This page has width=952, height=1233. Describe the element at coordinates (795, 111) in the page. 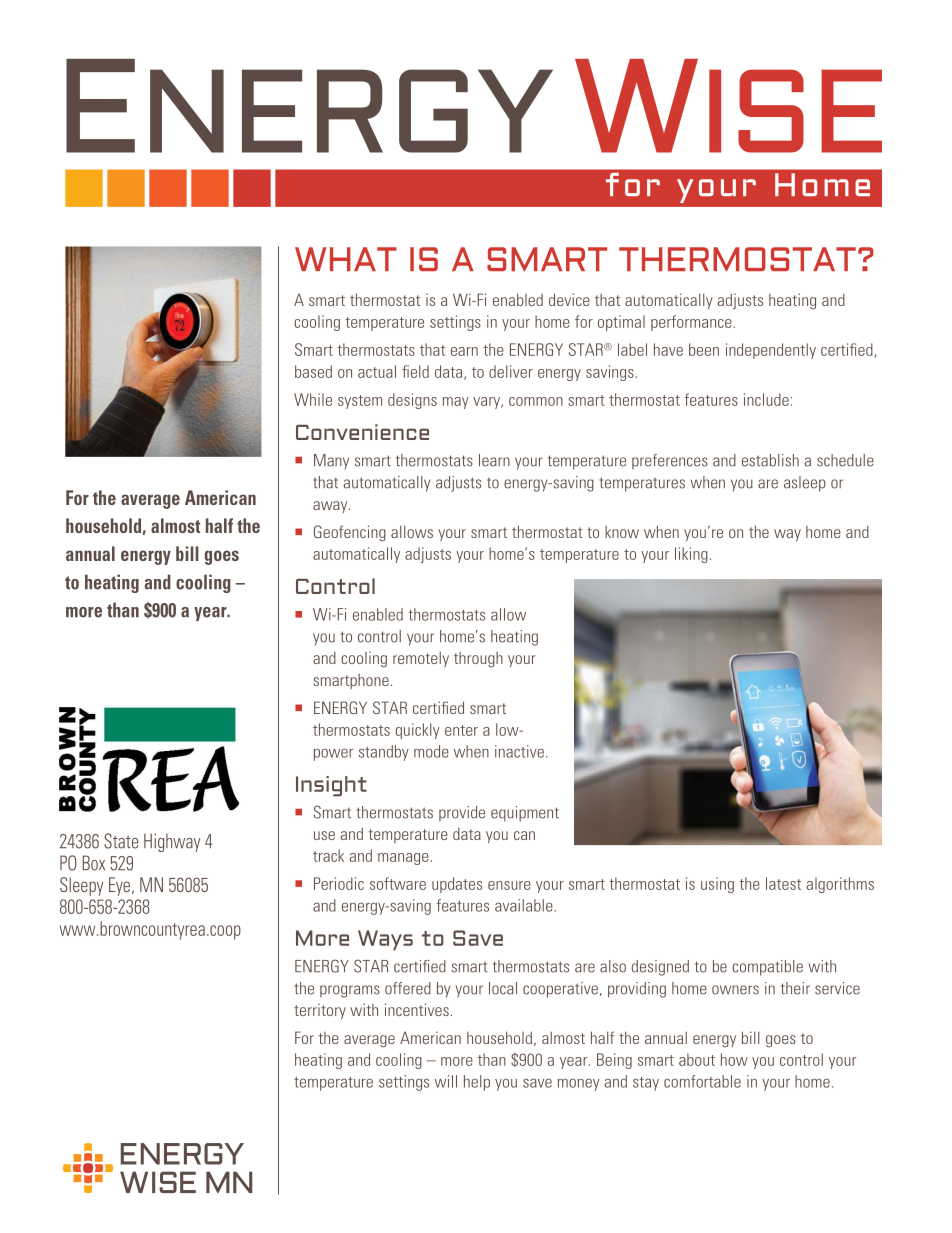

I see `ISE` at that location.
